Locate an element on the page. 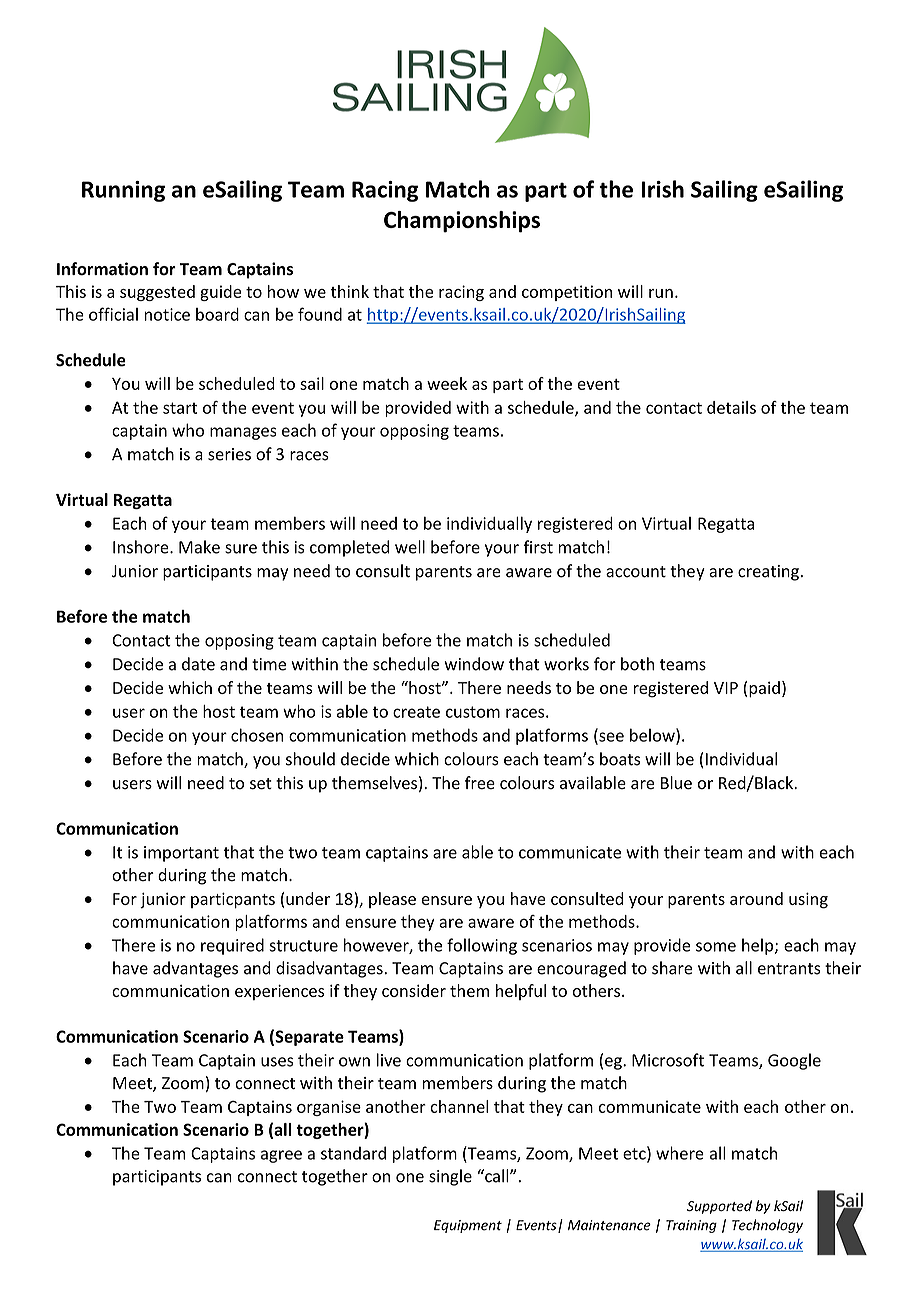 This image has width=924, height=1309. Running is located at coordinates (123, 191).
